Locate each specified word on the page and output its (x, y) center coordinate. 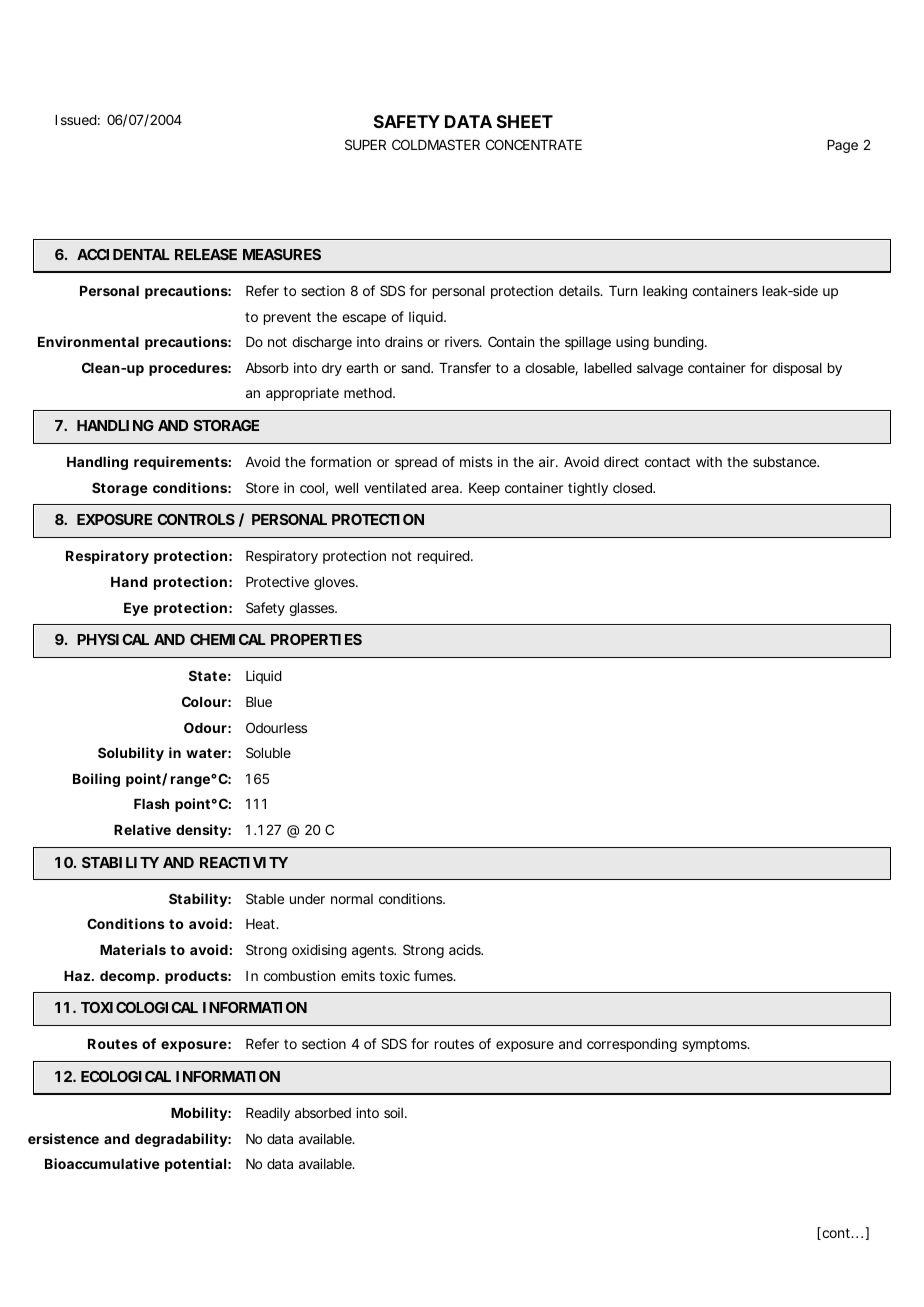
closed (633, 488)
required (445, 557)
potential (195, 1165)
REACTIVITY (244, 862)
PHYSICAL (113, 639)
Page (842, 146)
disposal (797, 369)
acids (466, 949)
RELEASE (206, 254)
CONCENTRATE (534, 144)
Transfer (465, 367)
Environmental (88, 341)
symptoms (716, 1045)
